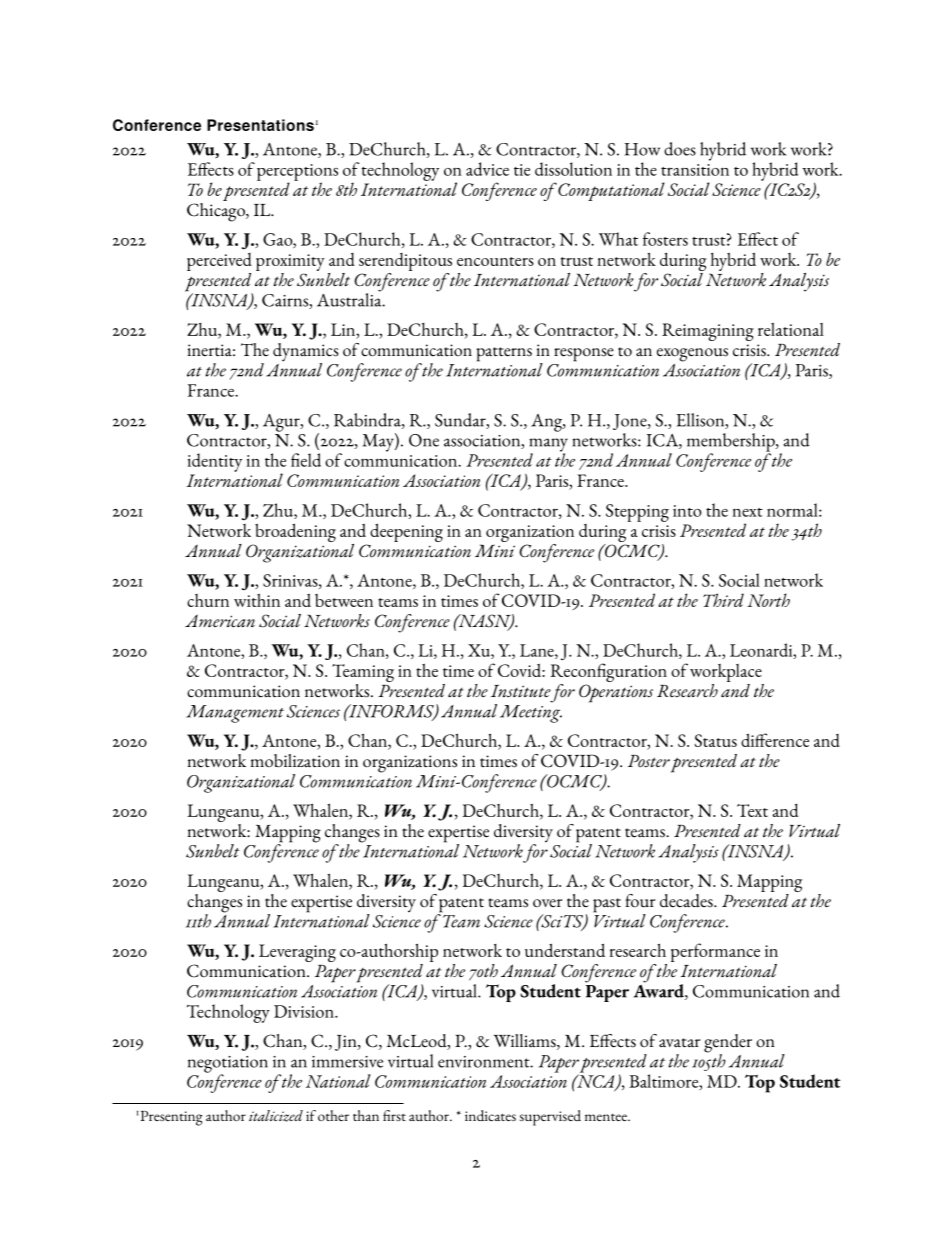  Describe the element at coordinates (297, 173) in the image. I see `perceptions` at that location.
